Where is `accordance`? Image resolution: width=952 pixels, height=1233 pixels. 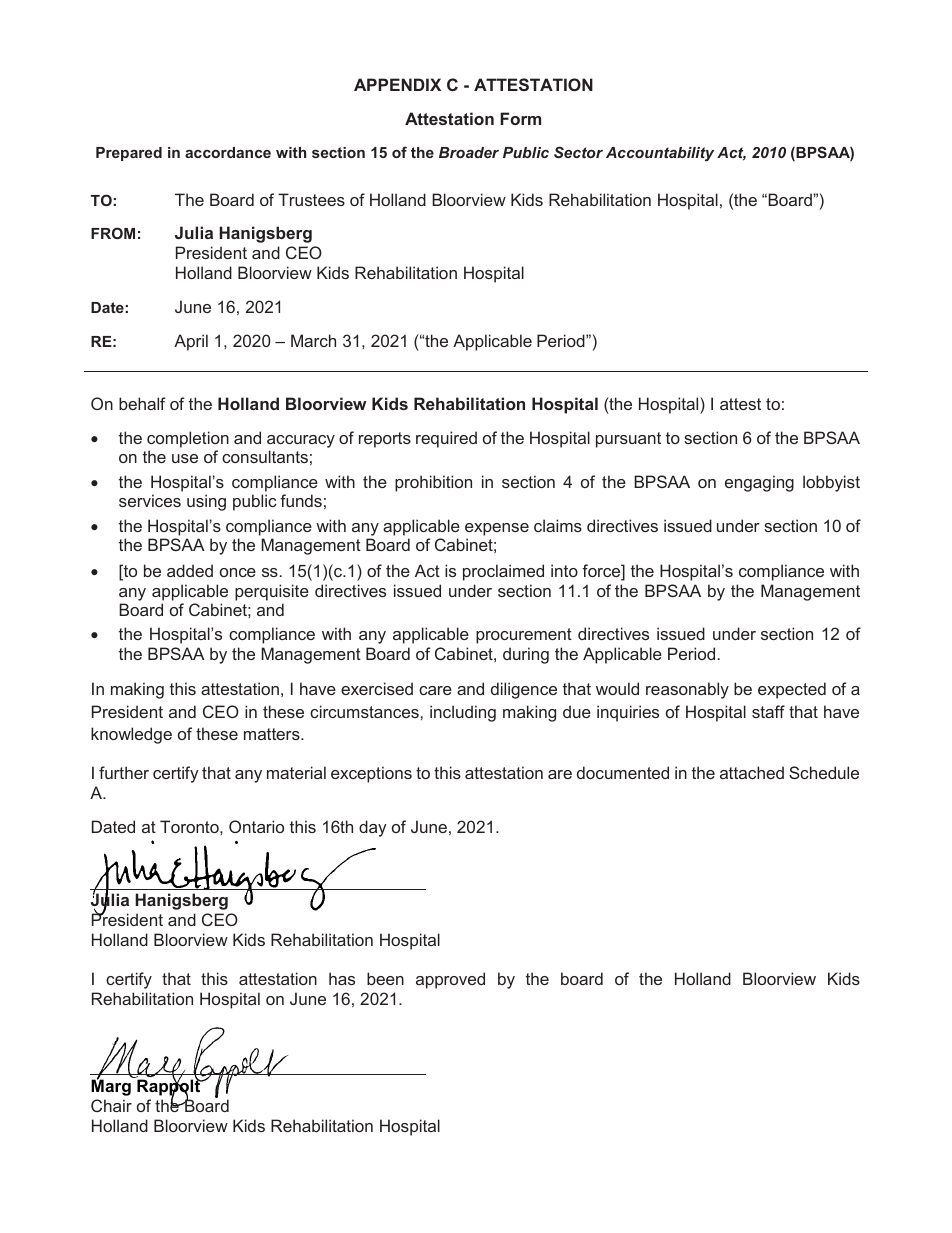
accordance is located at coordinates (228, 152).
